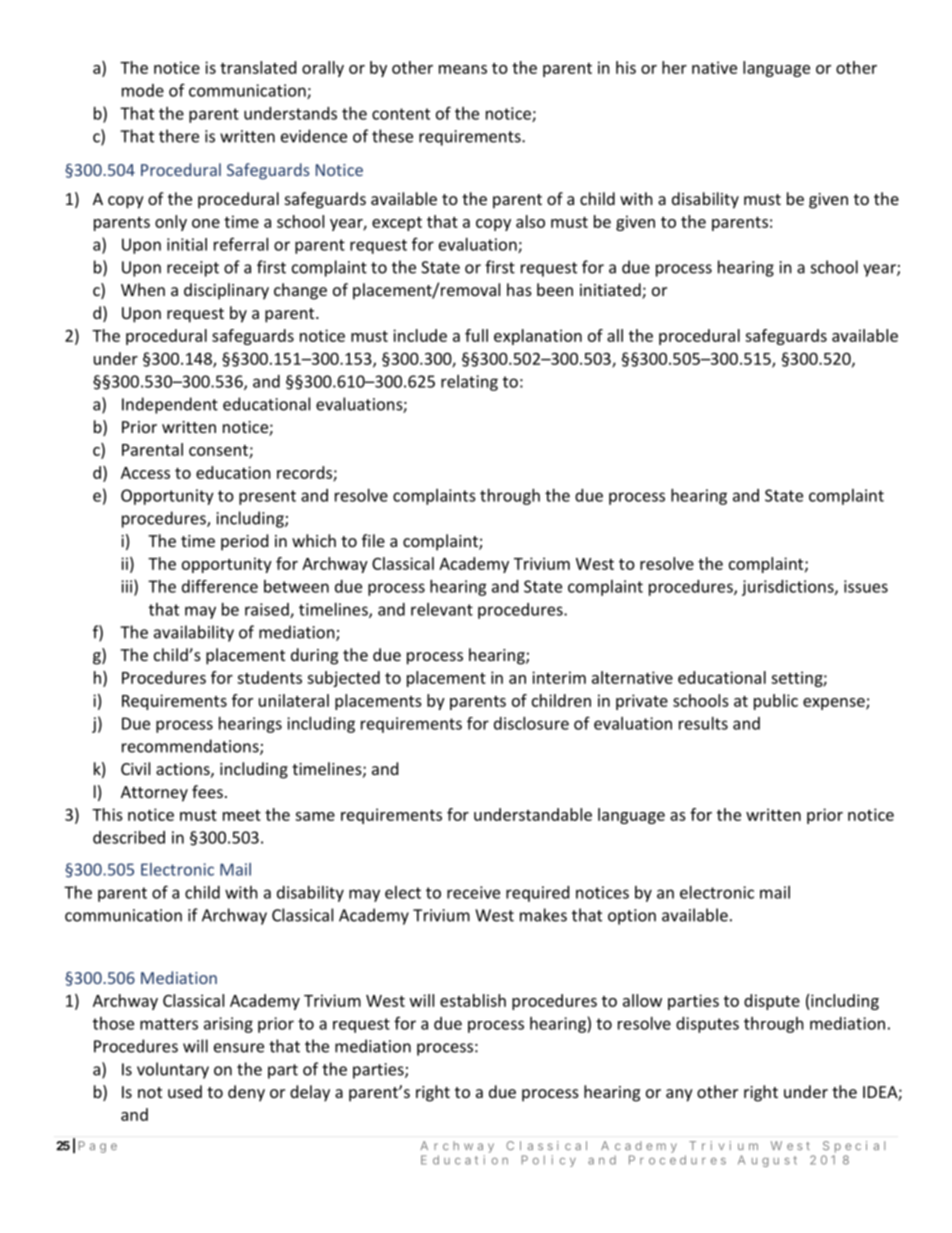 The image size is (952, 1233). What do you see at coordinates (226, 291) in the screenshot?
I see `disciplinary` at bounding box center [226, 291].
